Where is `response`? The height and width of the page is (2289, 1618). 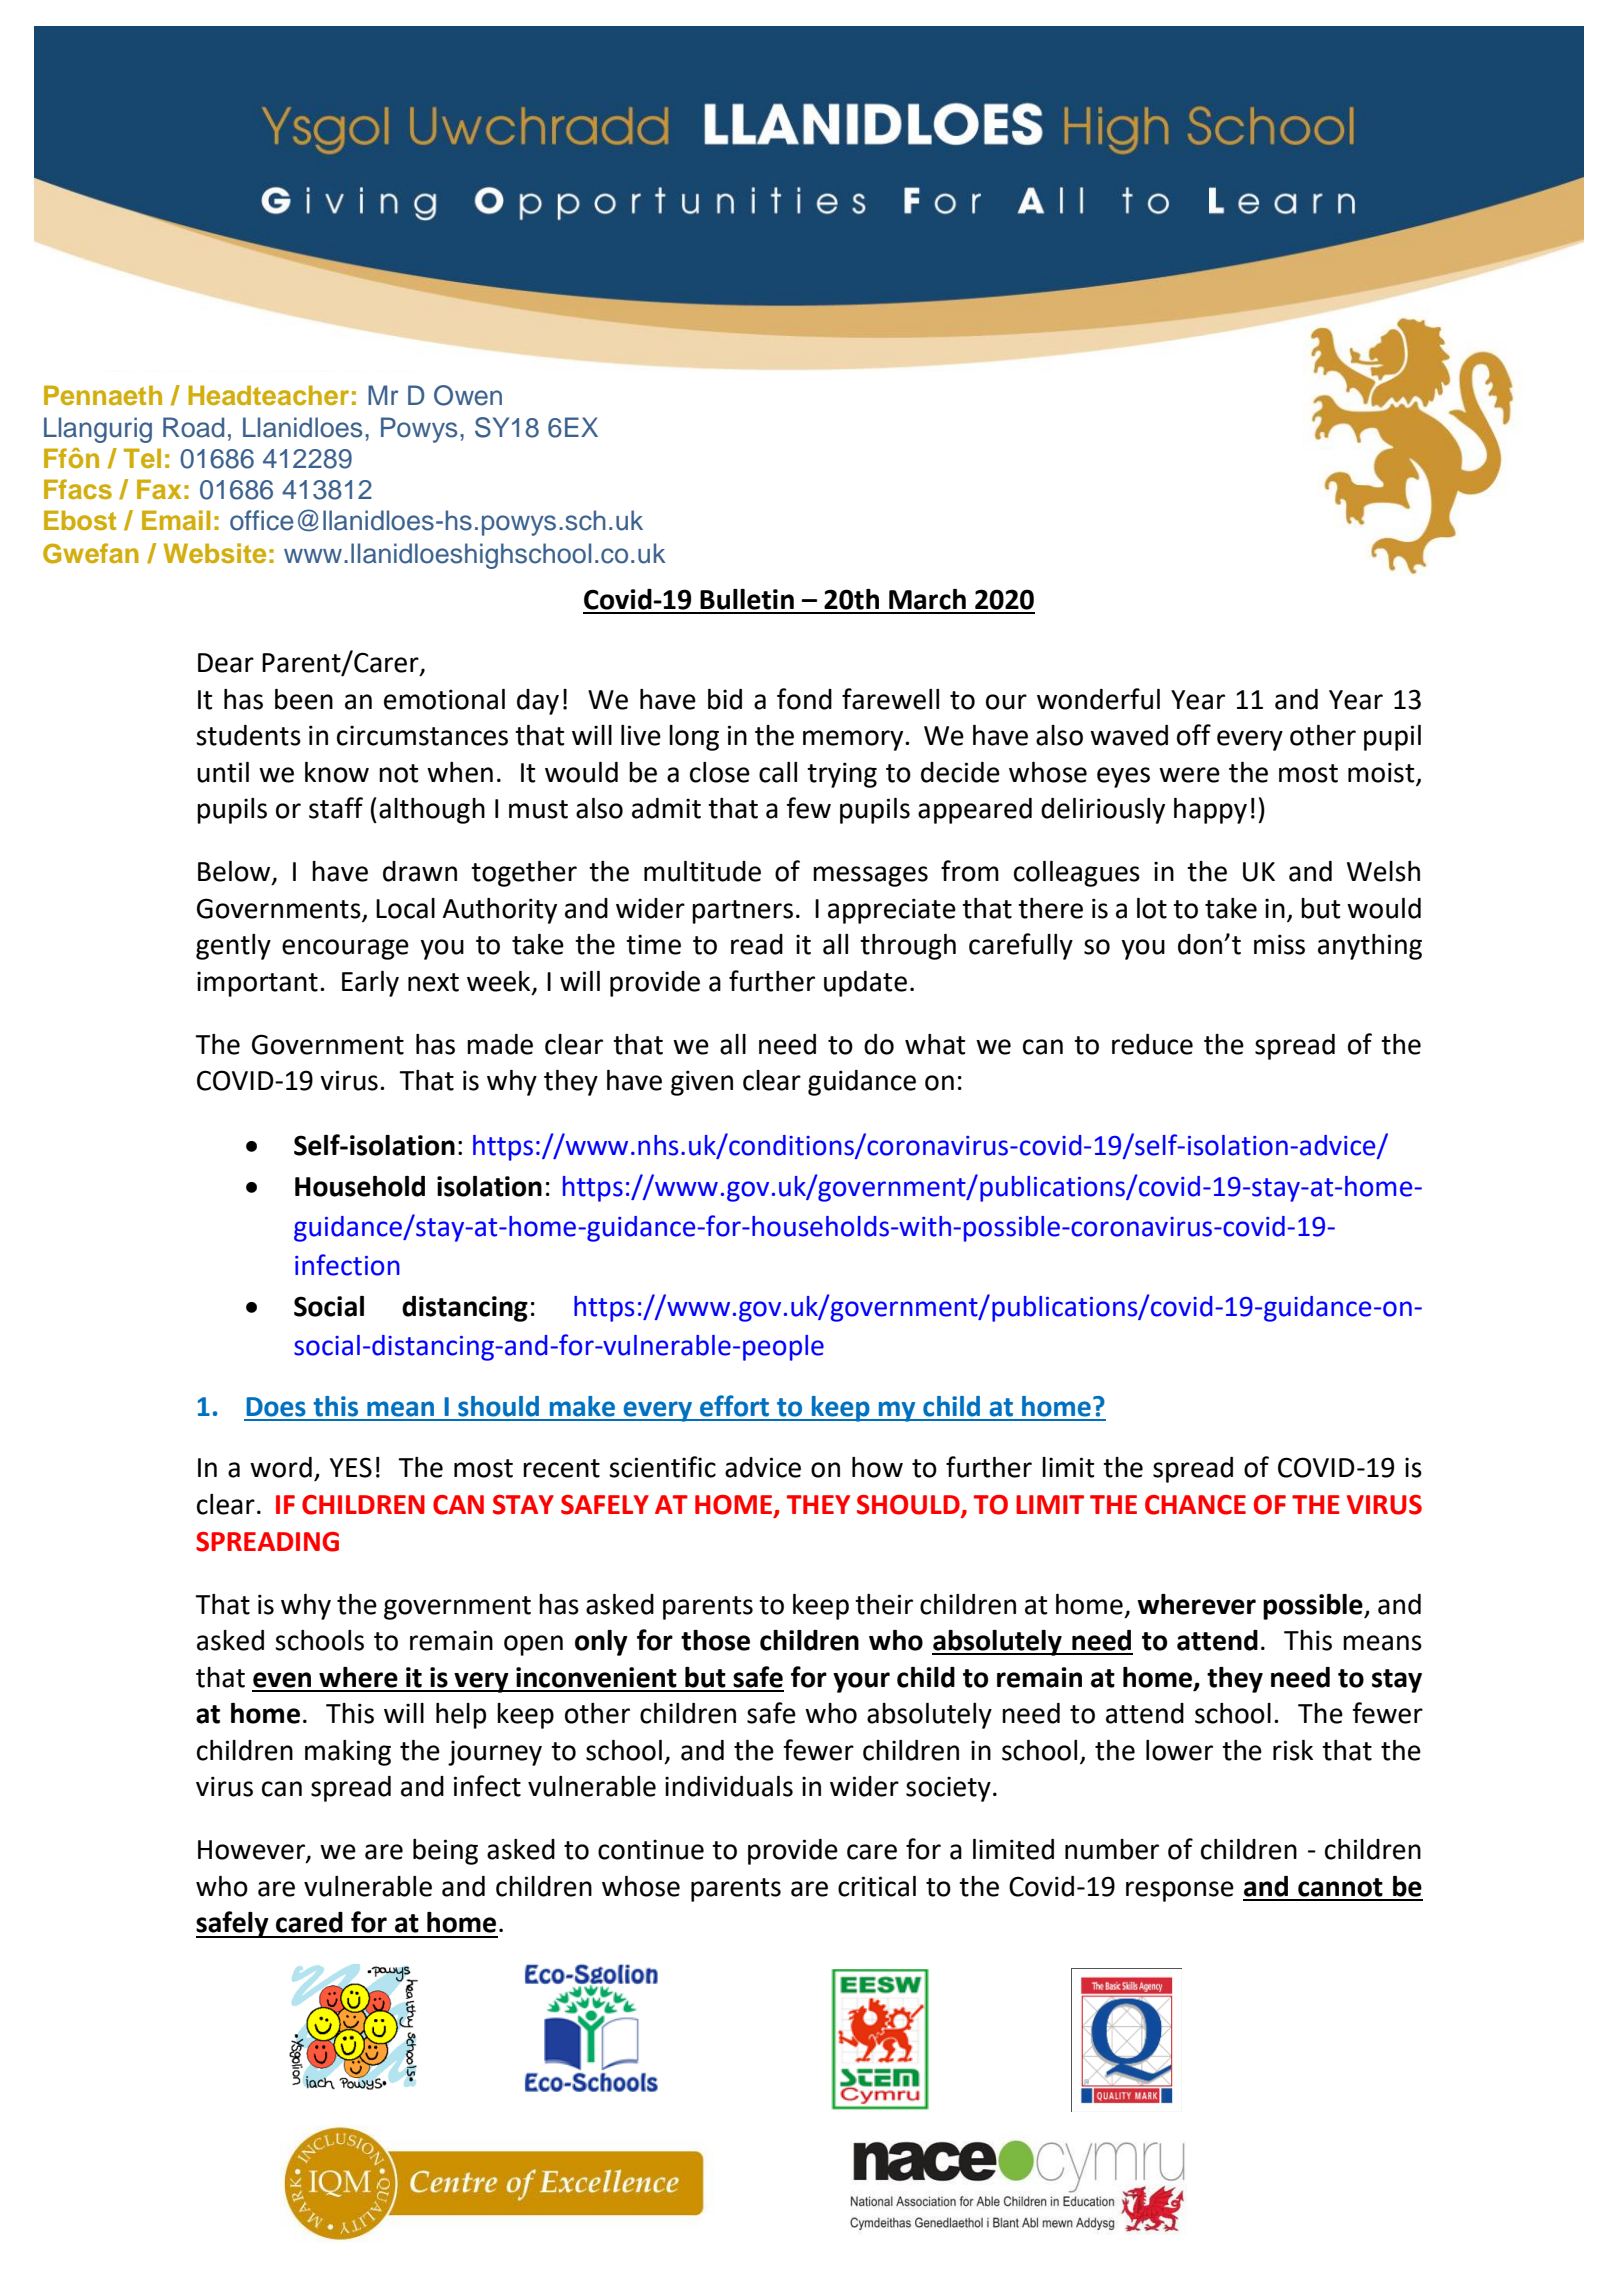
response is located at coordinates (1180, 1891).
